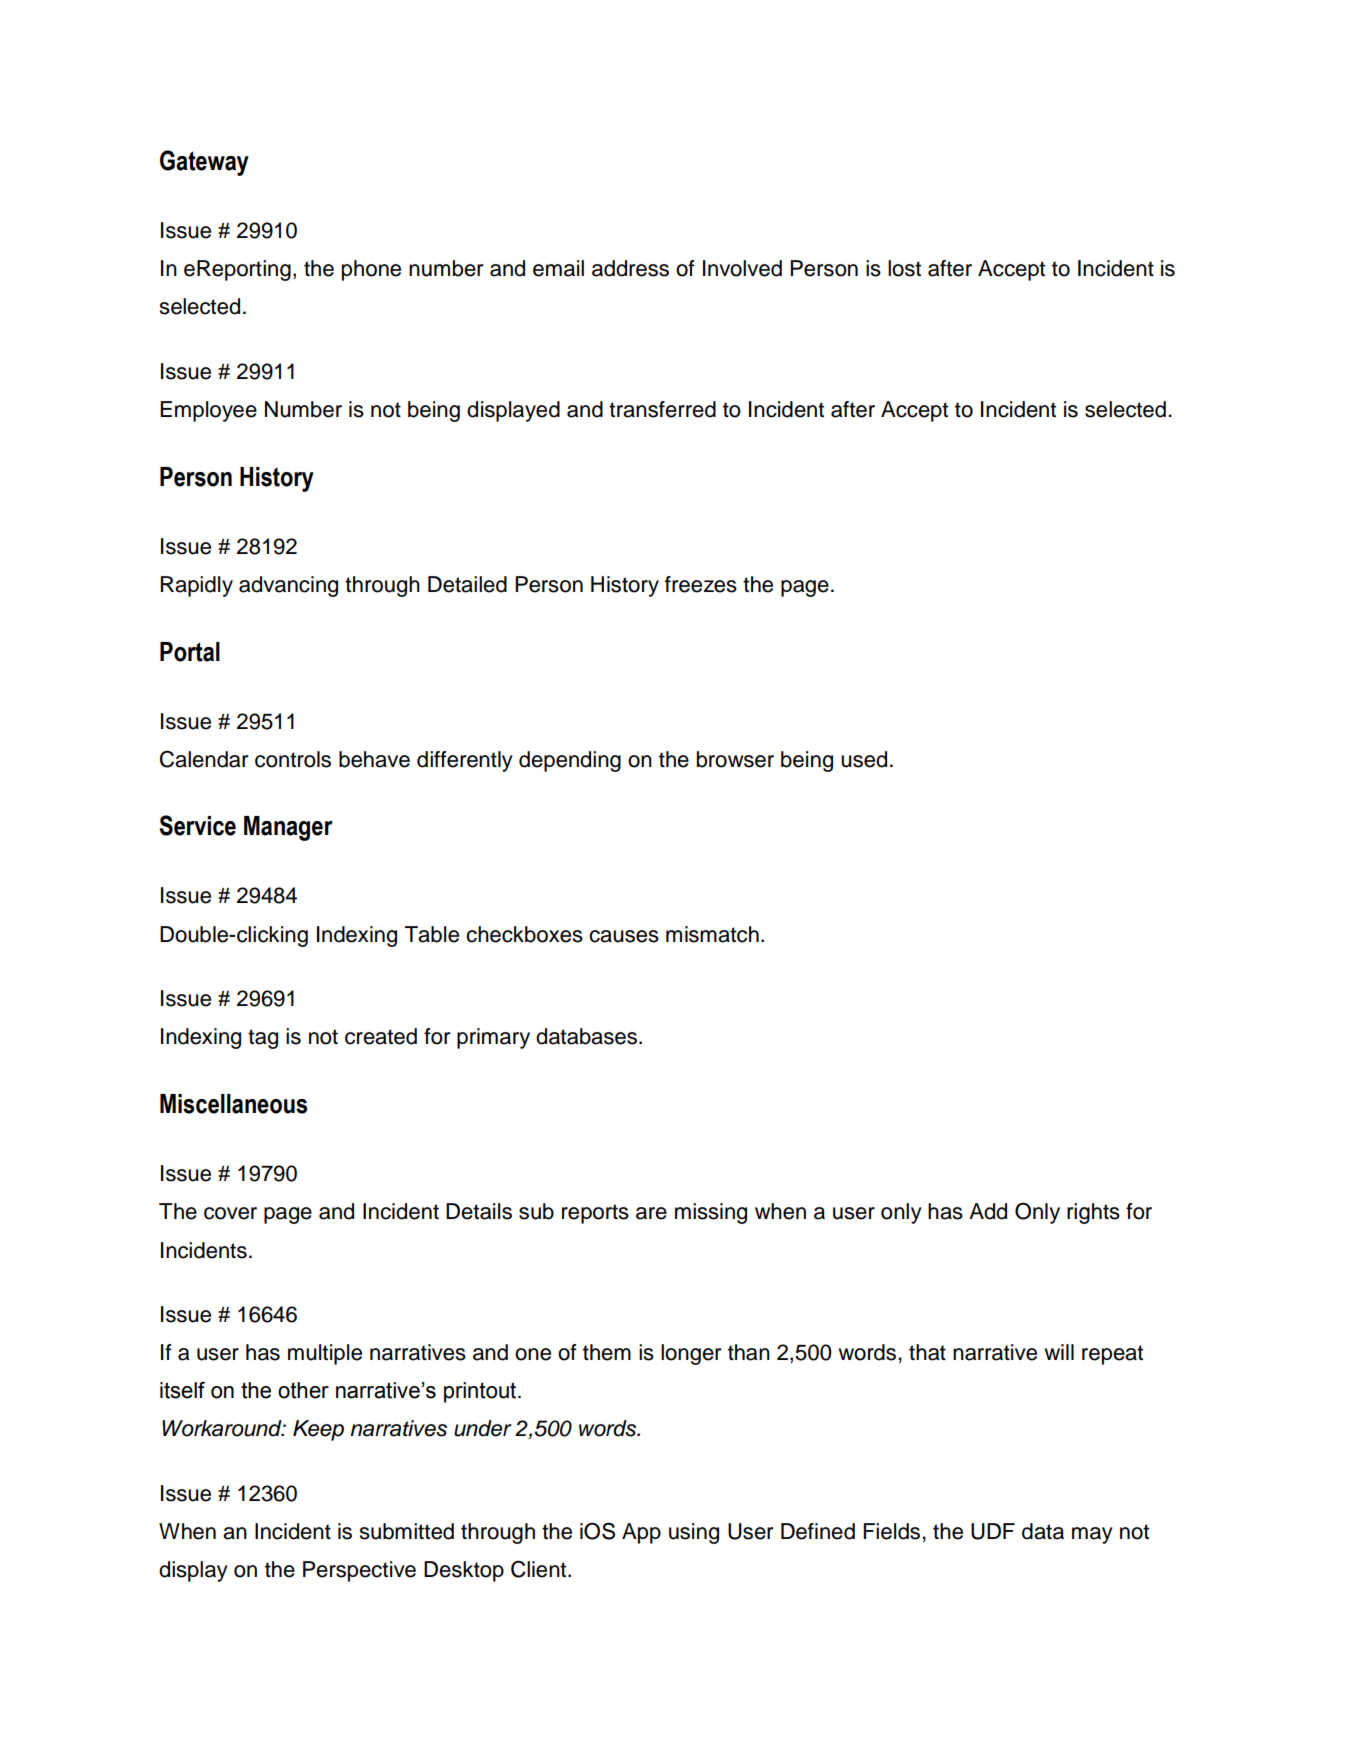 The width and height of the screenshot is (1353, 1750). I want to click on used, so click(864, 759).
